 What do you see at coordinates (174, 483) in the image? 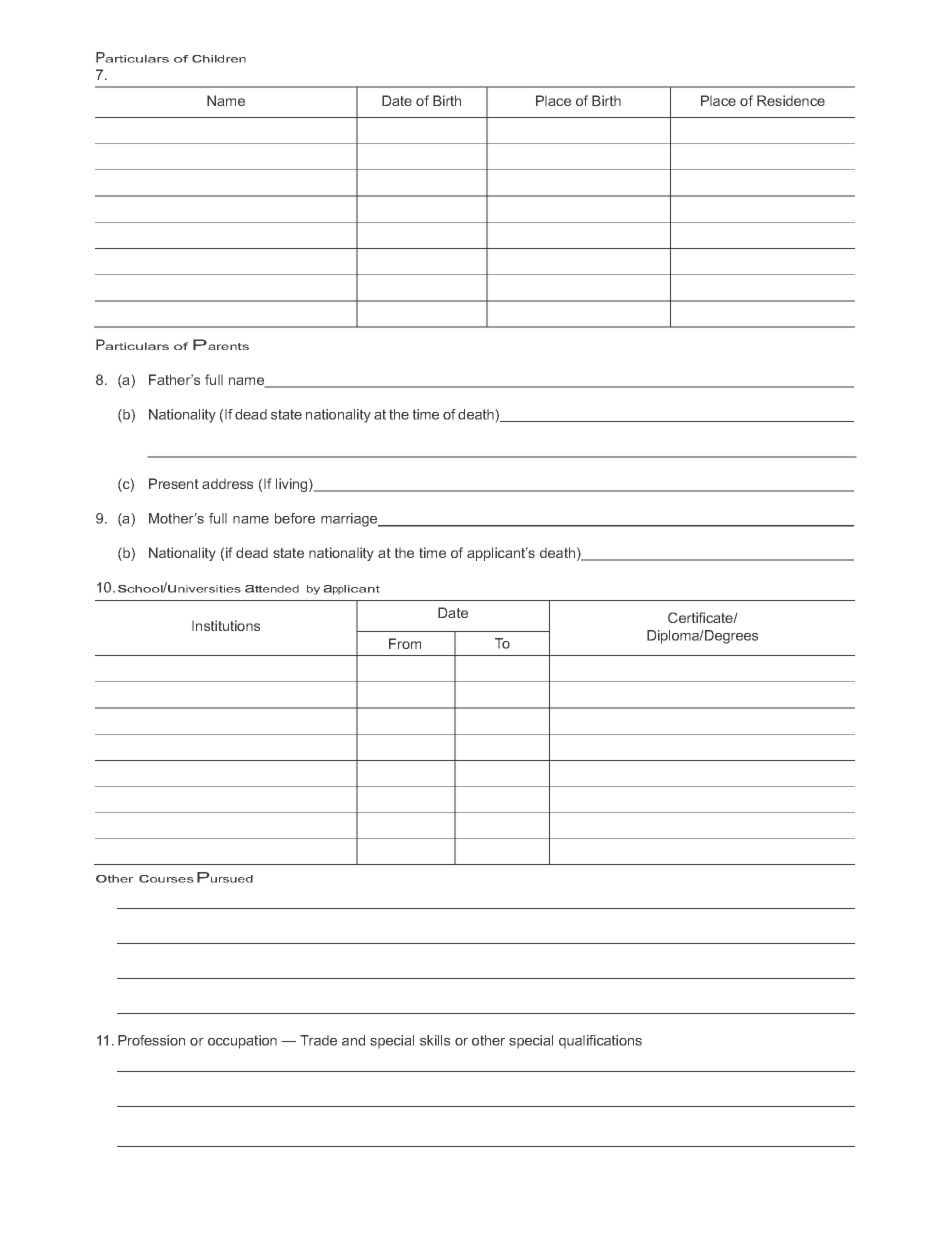
I see `Present` at bounding box center [174, 483].
